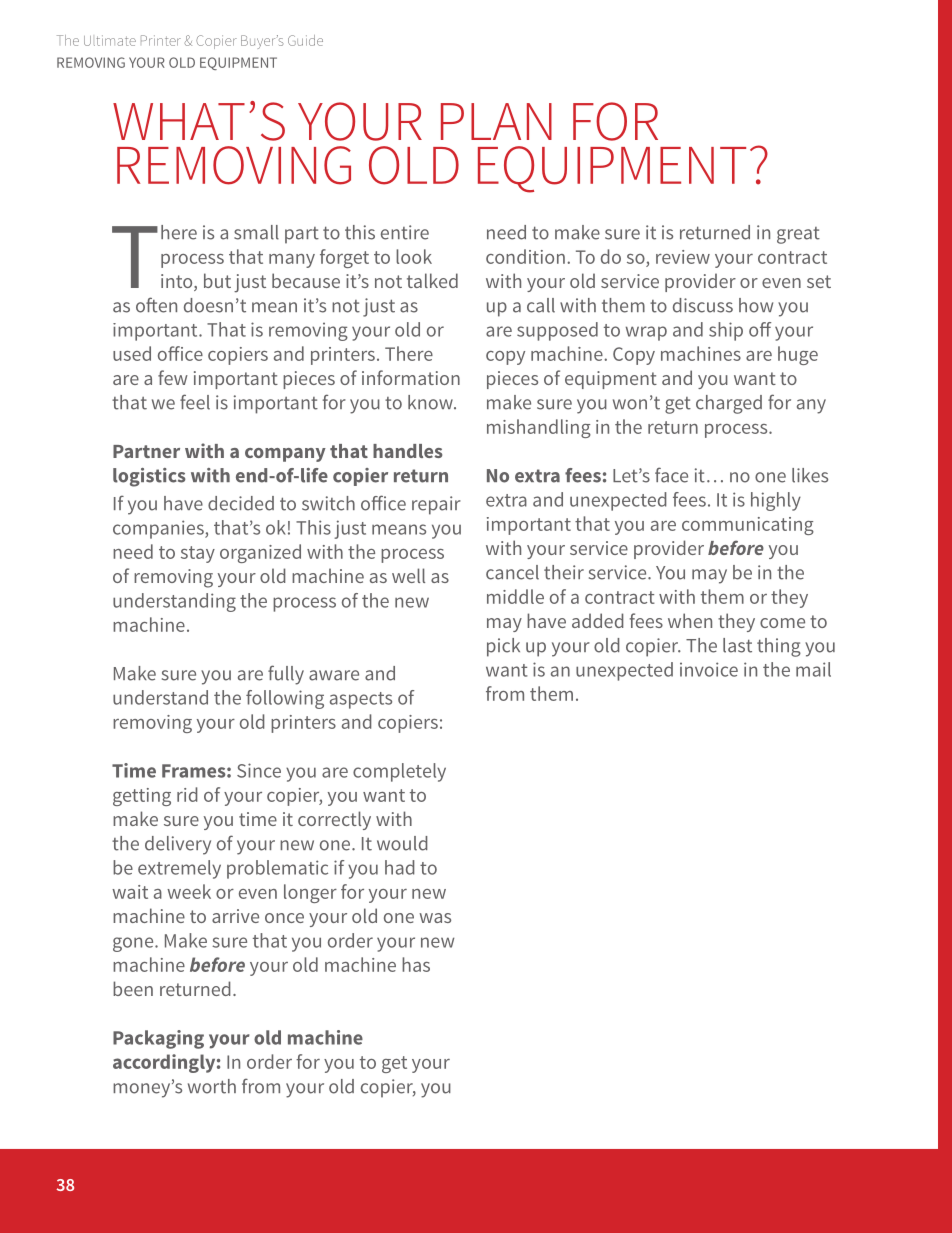 The height and width of the page is (1233, 952). I want to click on PLAN, so click(496, 121).
